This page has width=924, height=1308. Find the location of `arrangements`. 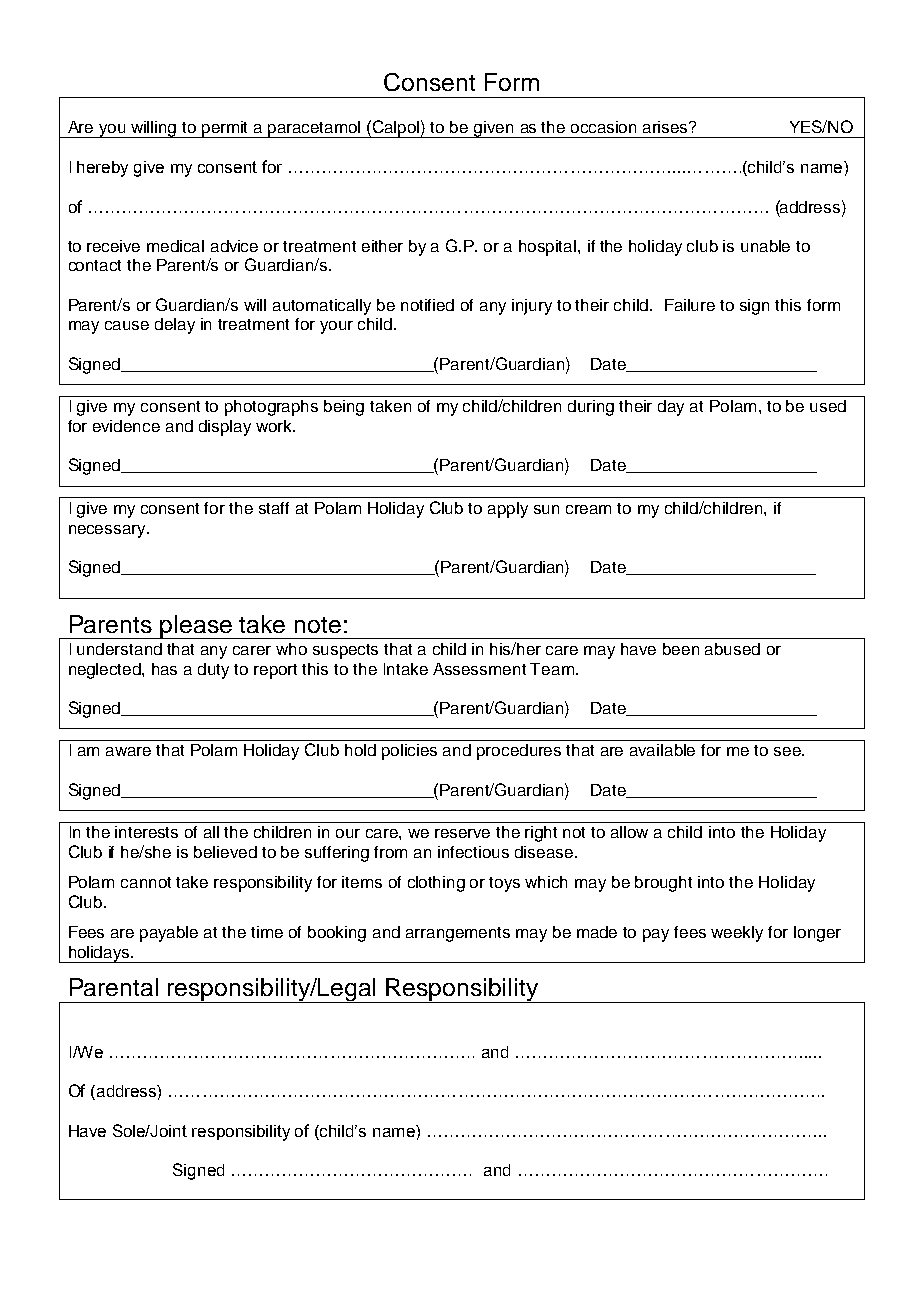

arrangements is located at coordinates (458, 934).
